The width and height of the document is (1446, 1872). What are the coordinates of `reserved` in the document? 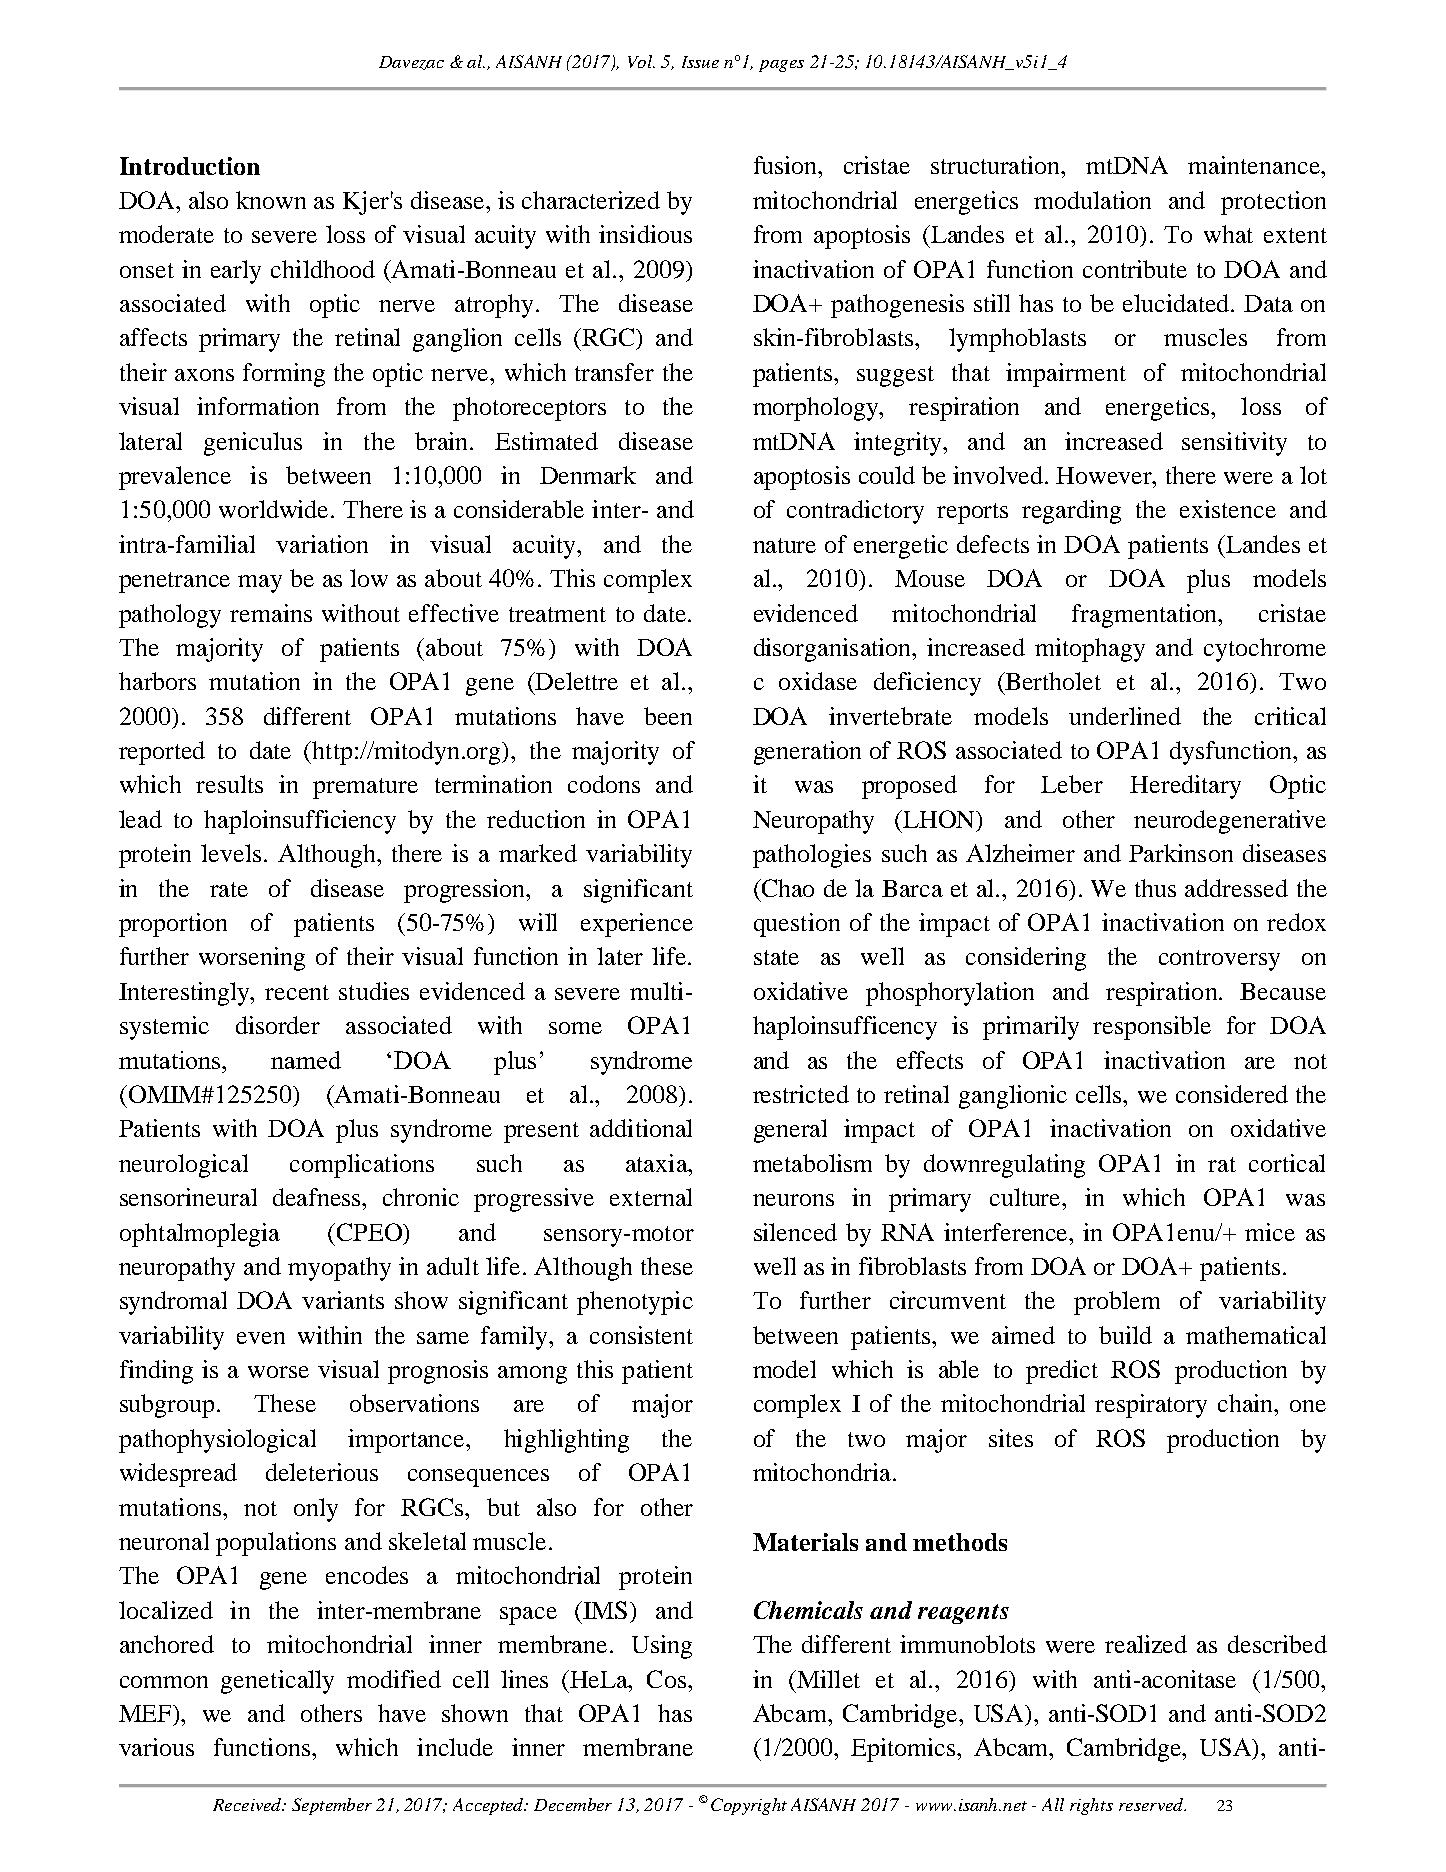 It's located at (1152, 1804).
